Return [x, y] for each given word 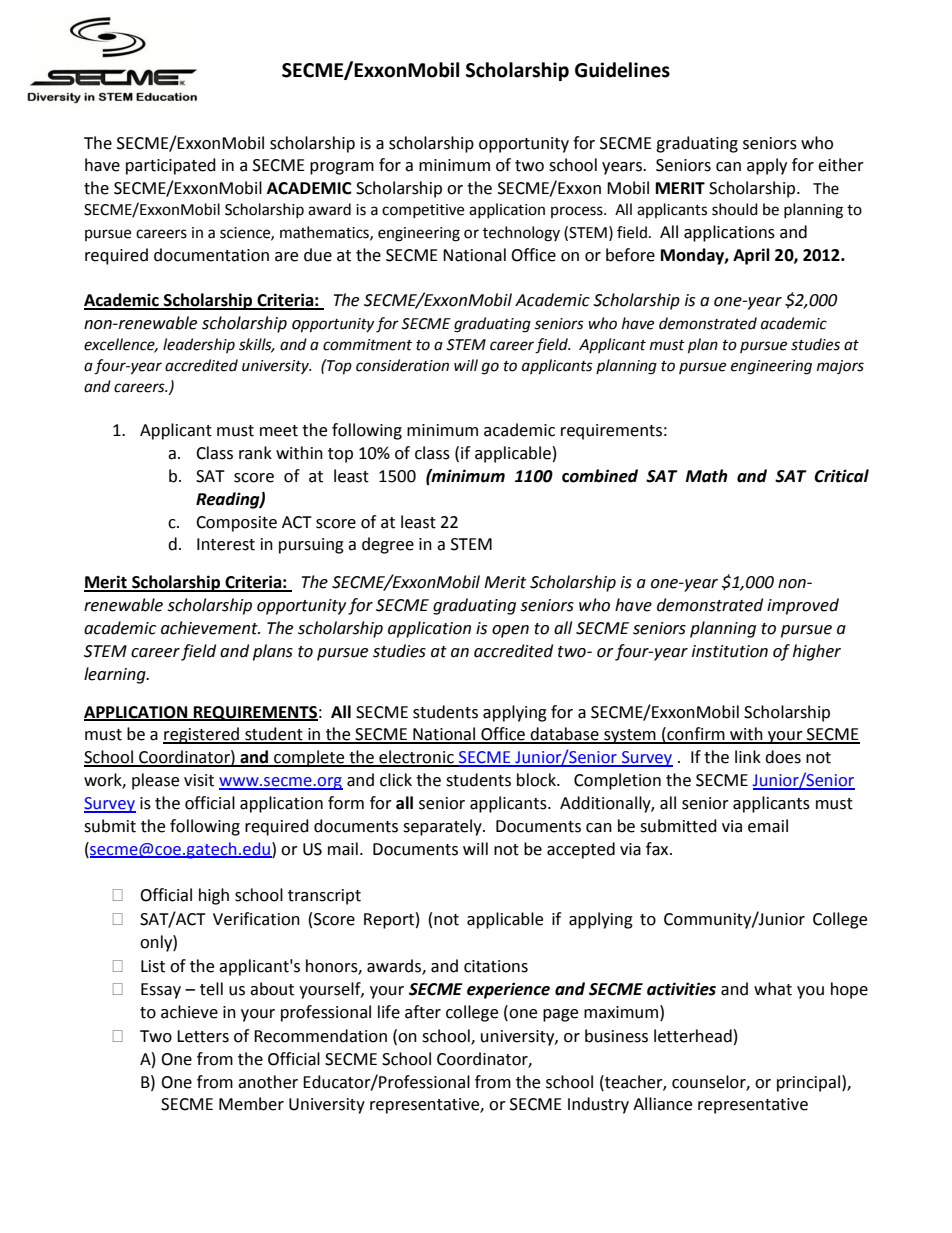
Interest [226, 544]
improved [803, 606]
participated [171, 166]
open [510, 631]
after [423, 1012]
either [841, 165]
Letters [203, 1036]
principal [808, 1083]
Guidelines [622, 70]
